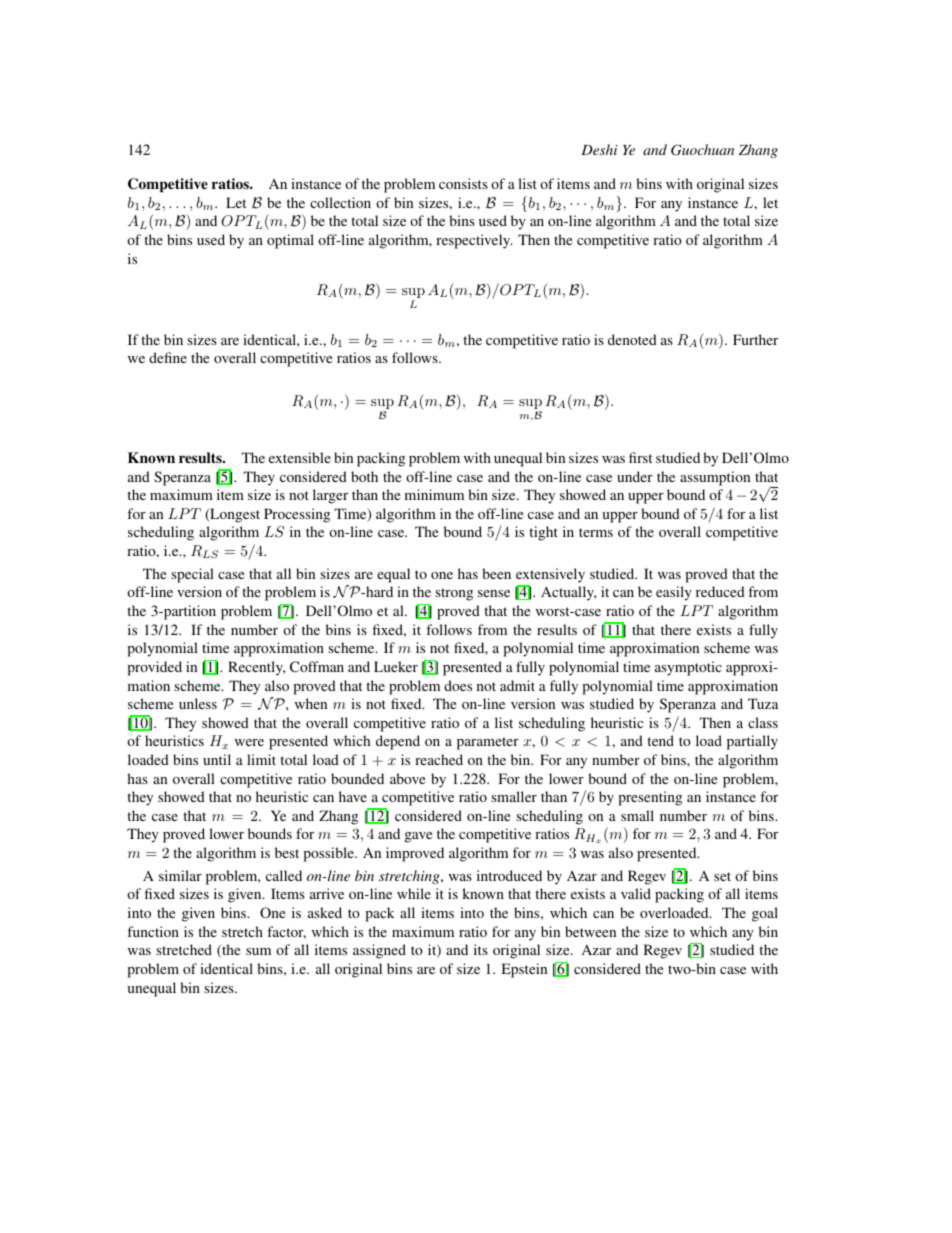 This image has height=1233, width=952. Describe the element at coordinates (286, 932) in the image. I see `factor` at that location.
